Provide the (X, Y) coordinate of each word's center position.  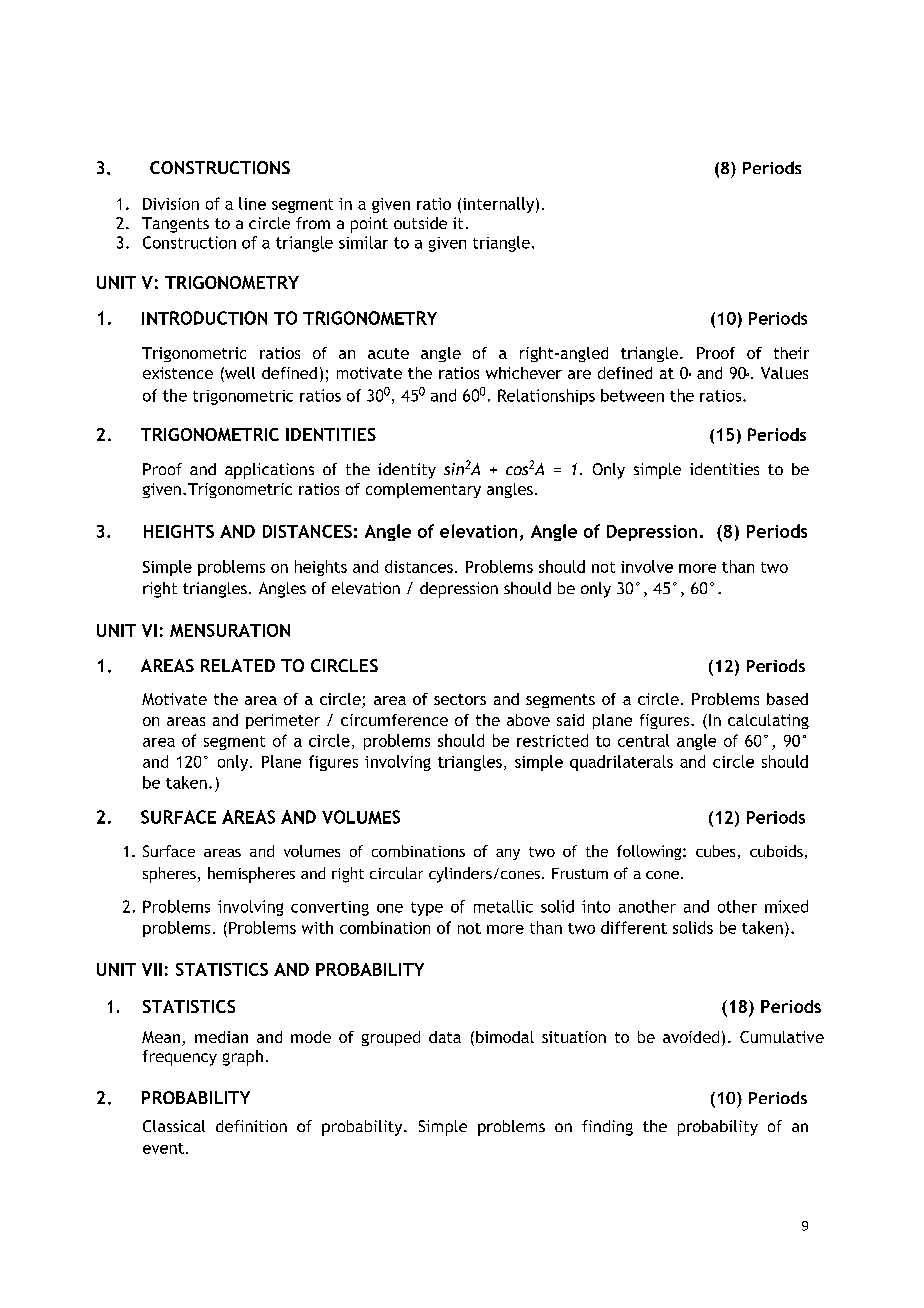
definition (251, 1126)
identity (407, 471)
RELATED (238, 665)
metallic (503, 906)
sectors (460, 699)
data (445, 1037)
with (317, 927)
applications (269, 471)
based (787, 699)
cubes (715, 851)
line (252, 203)
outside (420, 223)
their (791, 353)
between (632, 395)
